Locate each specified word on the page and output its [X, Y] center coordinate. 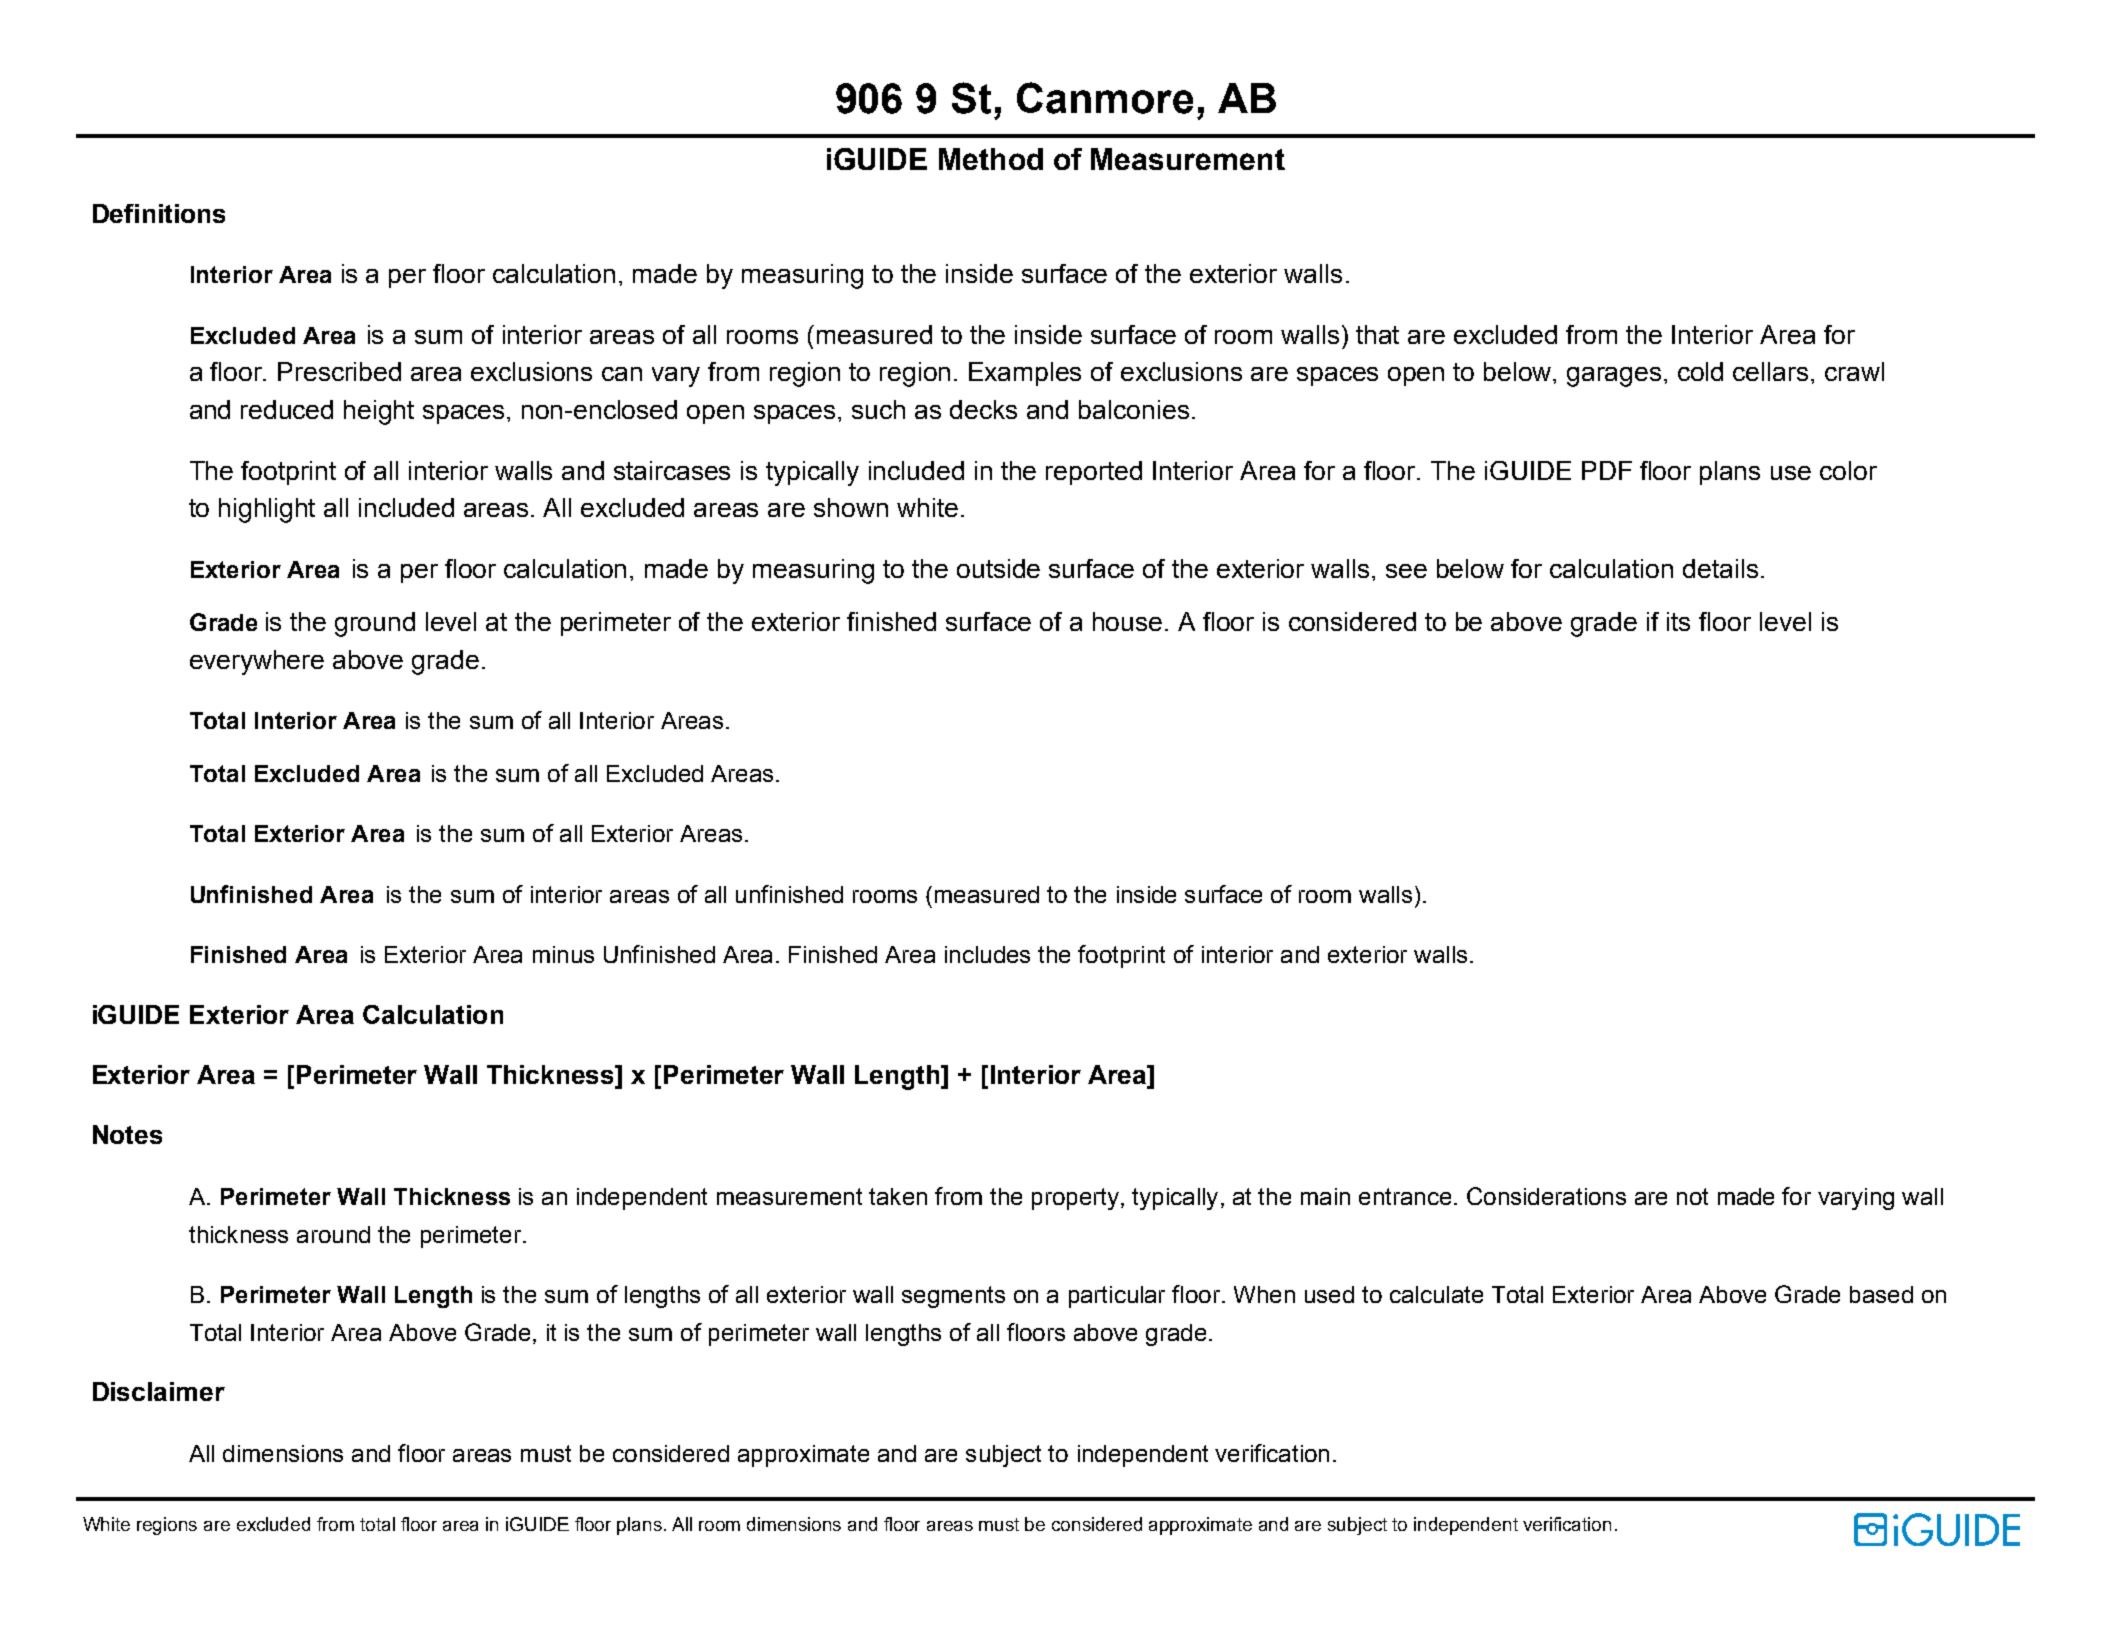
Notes [127, 1134]
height [379, 412]
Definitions [159, 213]
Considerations [1546, 1196]
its [1678, 621]
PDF [1607, 470]
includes [987, 954]
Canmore [1105, 98]
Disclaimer [159, 1391]
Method [991, 159]
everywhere [257, 662]
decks [983, 409]
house [1127, 621]
